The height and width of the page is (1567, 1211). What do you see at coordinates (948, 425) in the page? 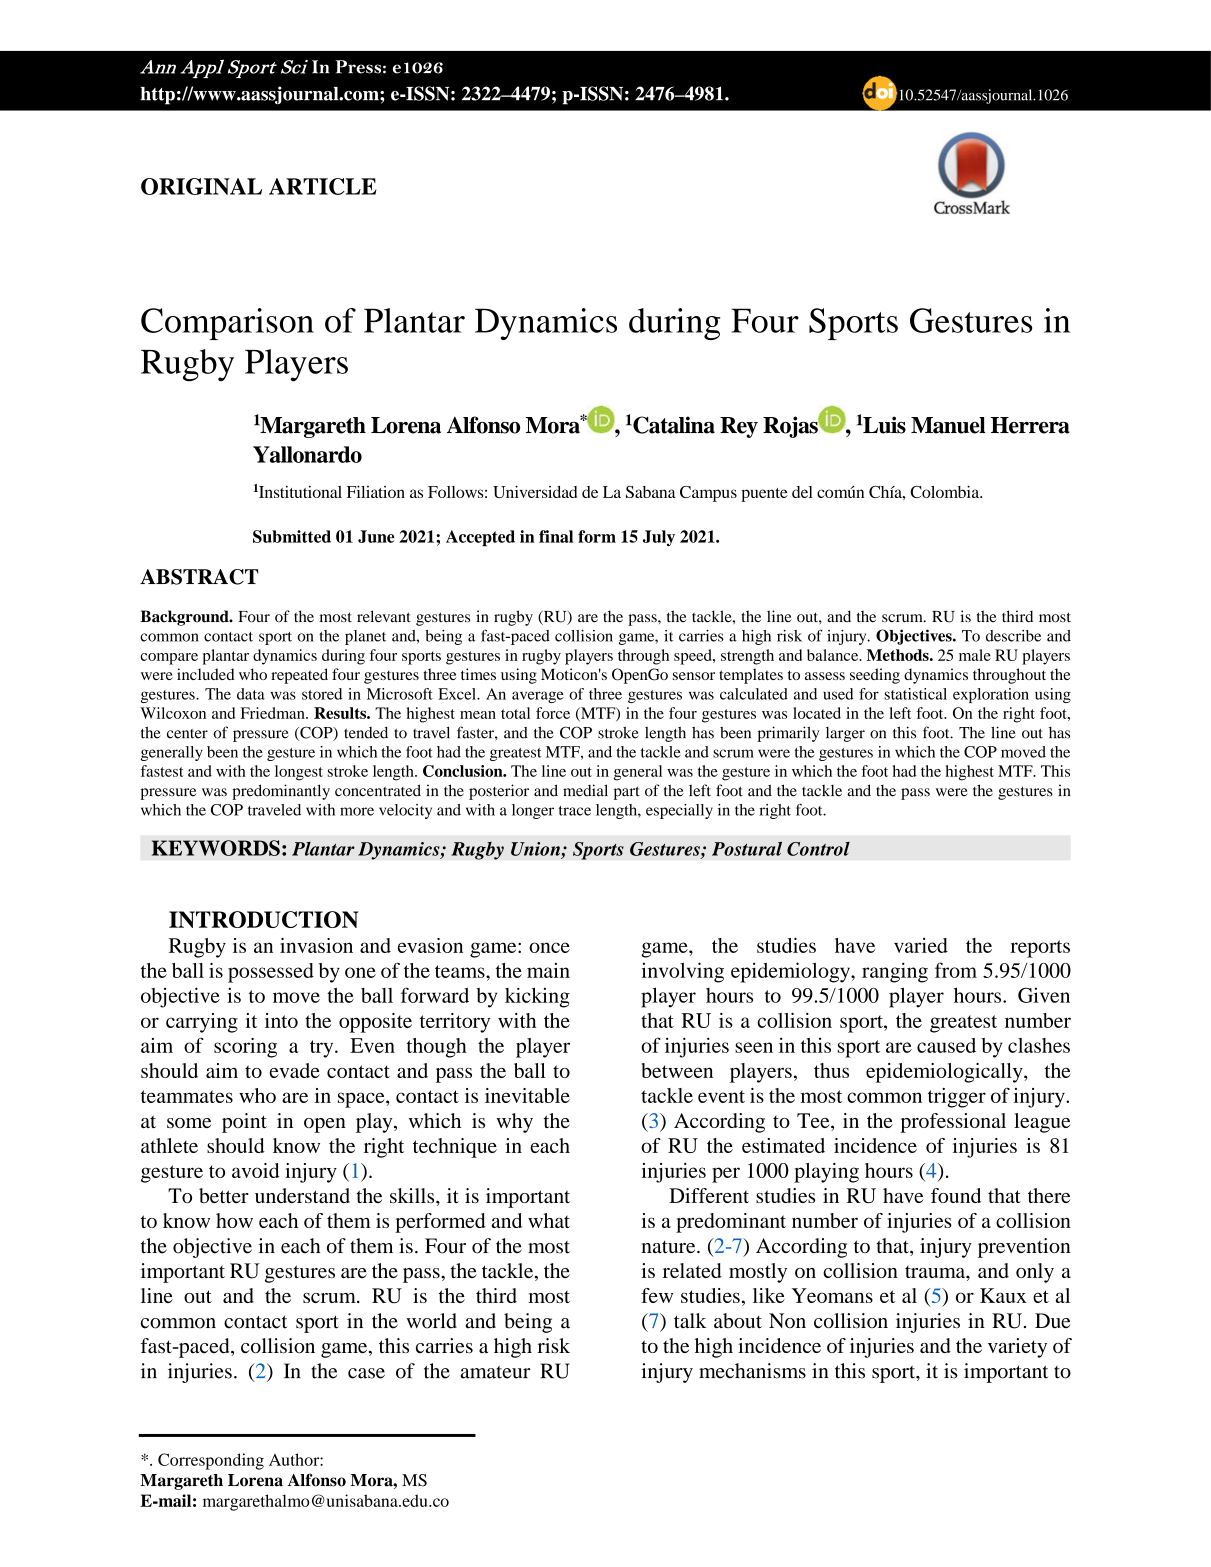
I see `Manuel` at bounding box center [948, 425].
